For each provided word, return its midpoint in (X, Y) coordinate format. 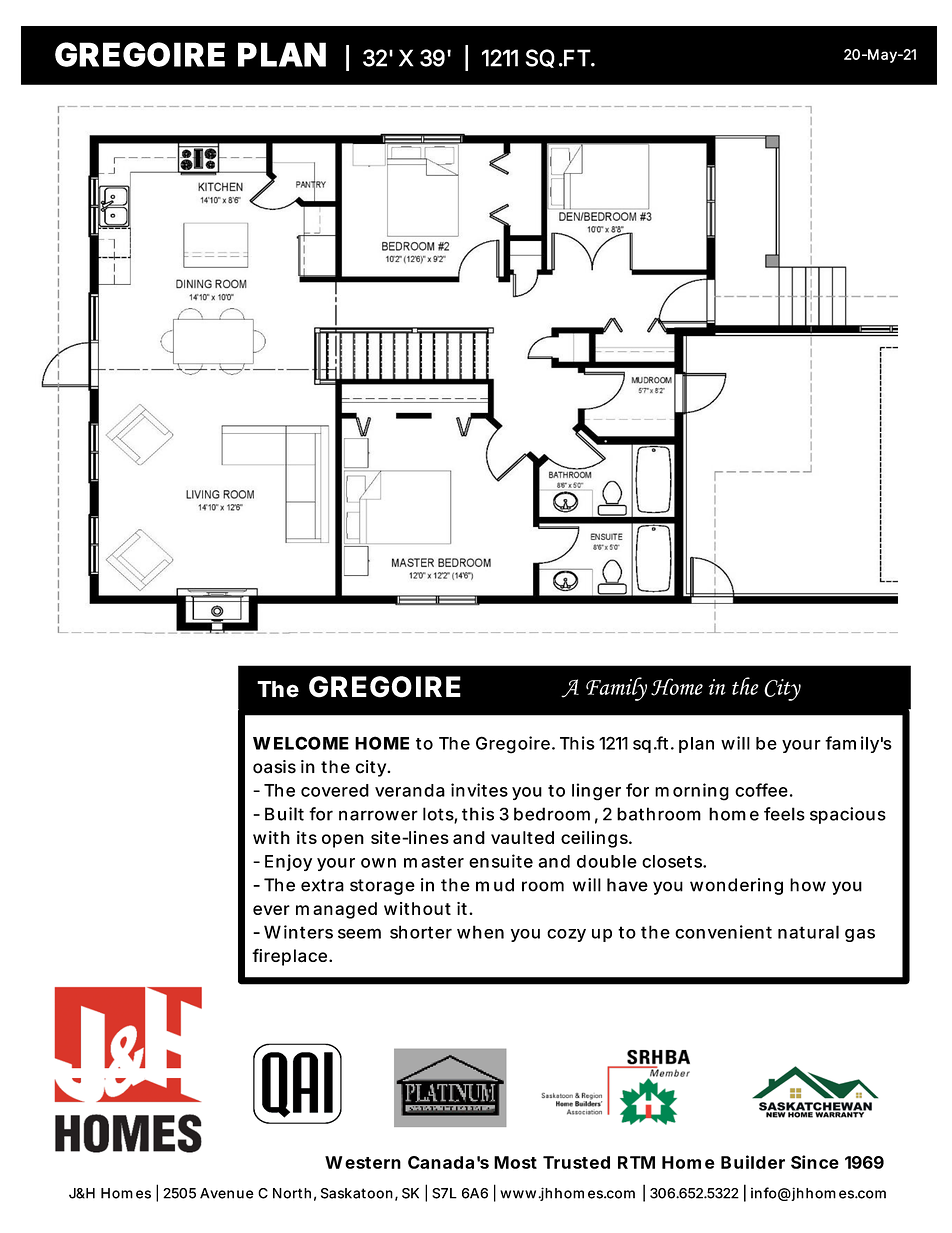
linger (596, 792)
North (292, 1193)
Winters (298, 932)
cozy (566, 935)
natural (808, 932)
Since (815, 1162)
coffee (761, 790)
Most (515, 1162)
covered (335, 790)
